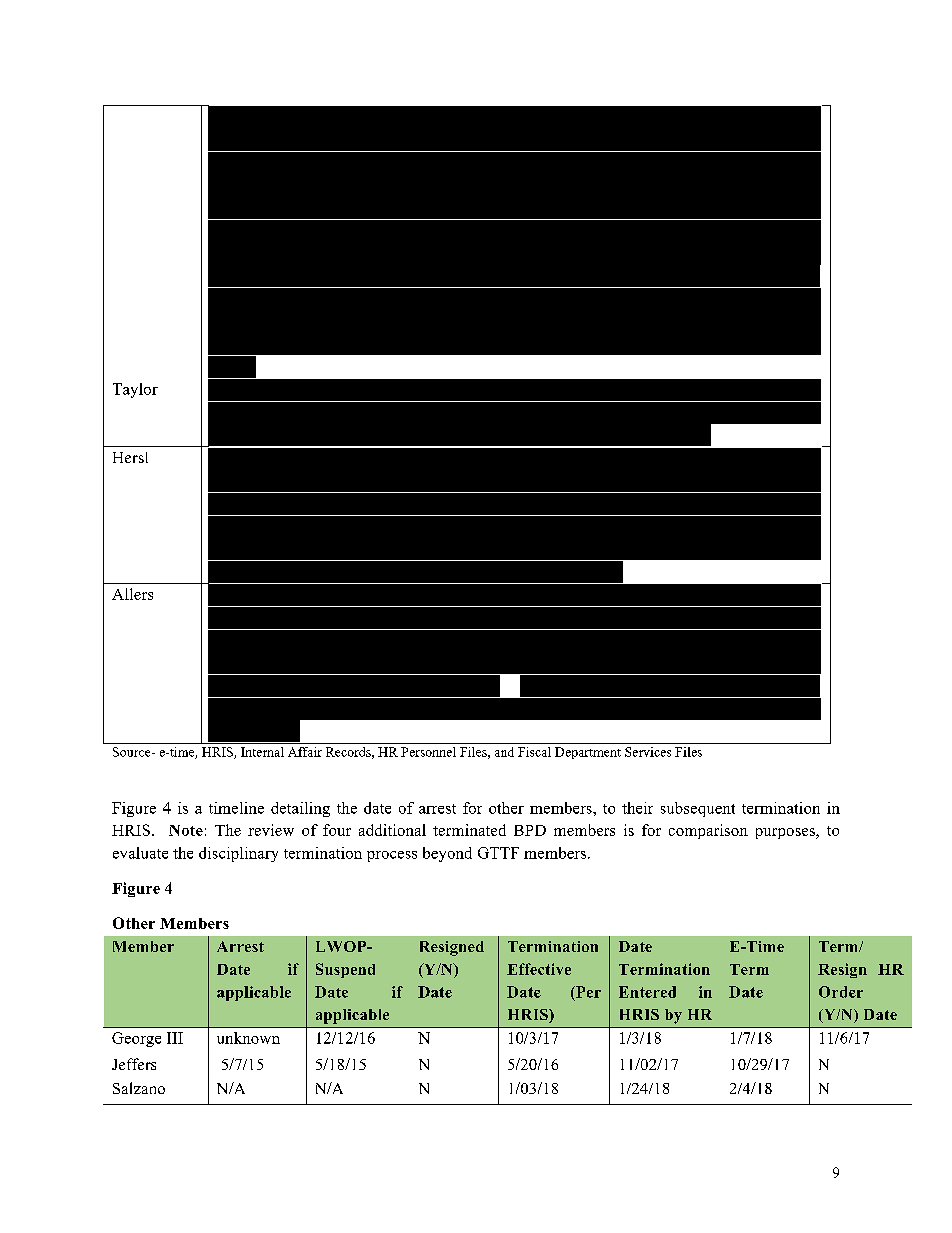 This screenshot has height=1233, width=952. Describe the element at coordinates (588, 753) in the screenshot. I see `Department` at that location.
